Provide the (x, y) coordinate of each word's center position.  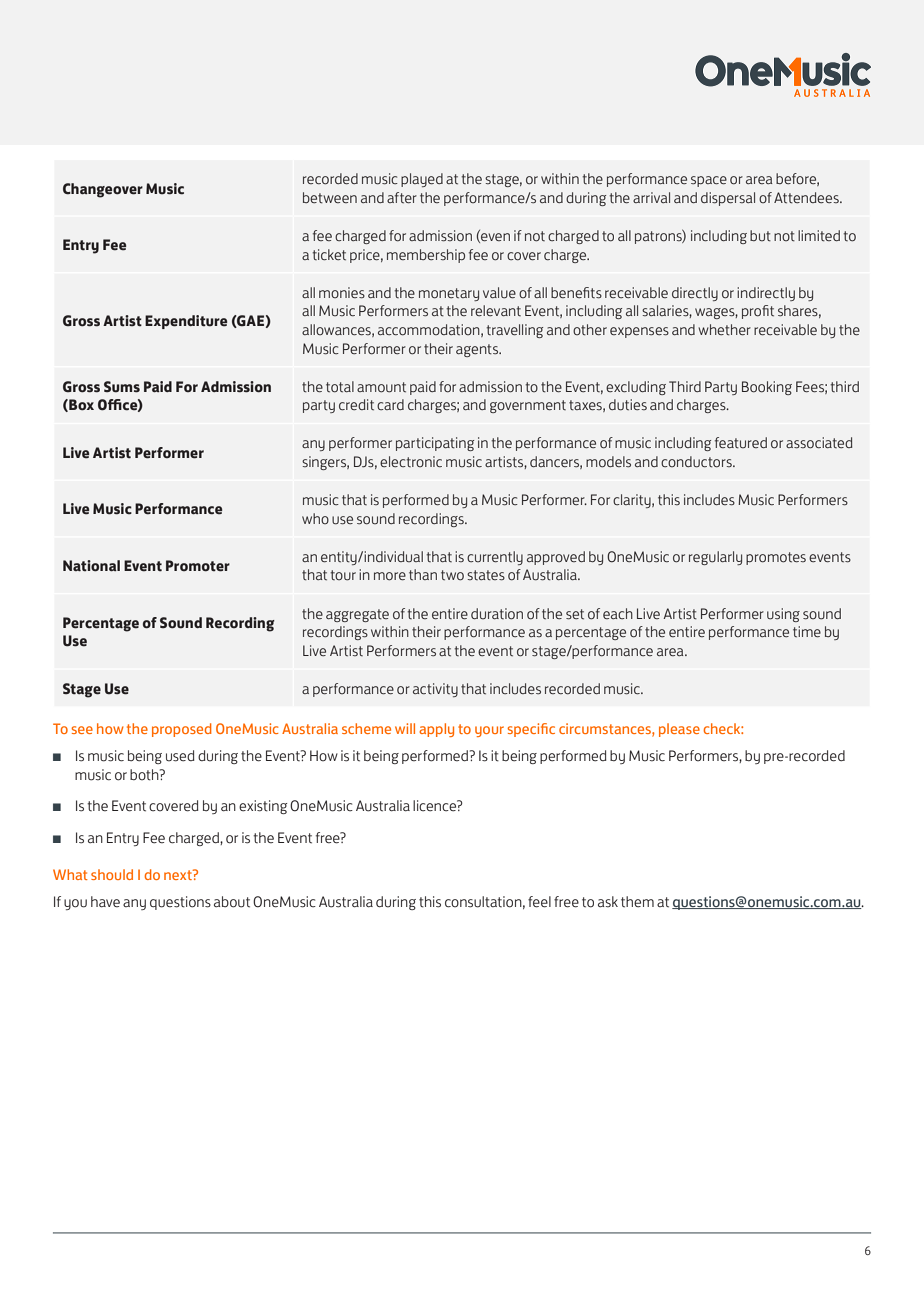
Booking (767, 388)
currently (495, 558)
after (402, 198)
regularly (715, 558)
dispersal (728, 199)
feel (539, 902)
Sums (122, 387)
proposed (182, 730)
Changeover (103, 190)
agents (478, 350)
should (112, 874)
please (679, 730)
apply (436, 730)
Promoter (198, 566)
